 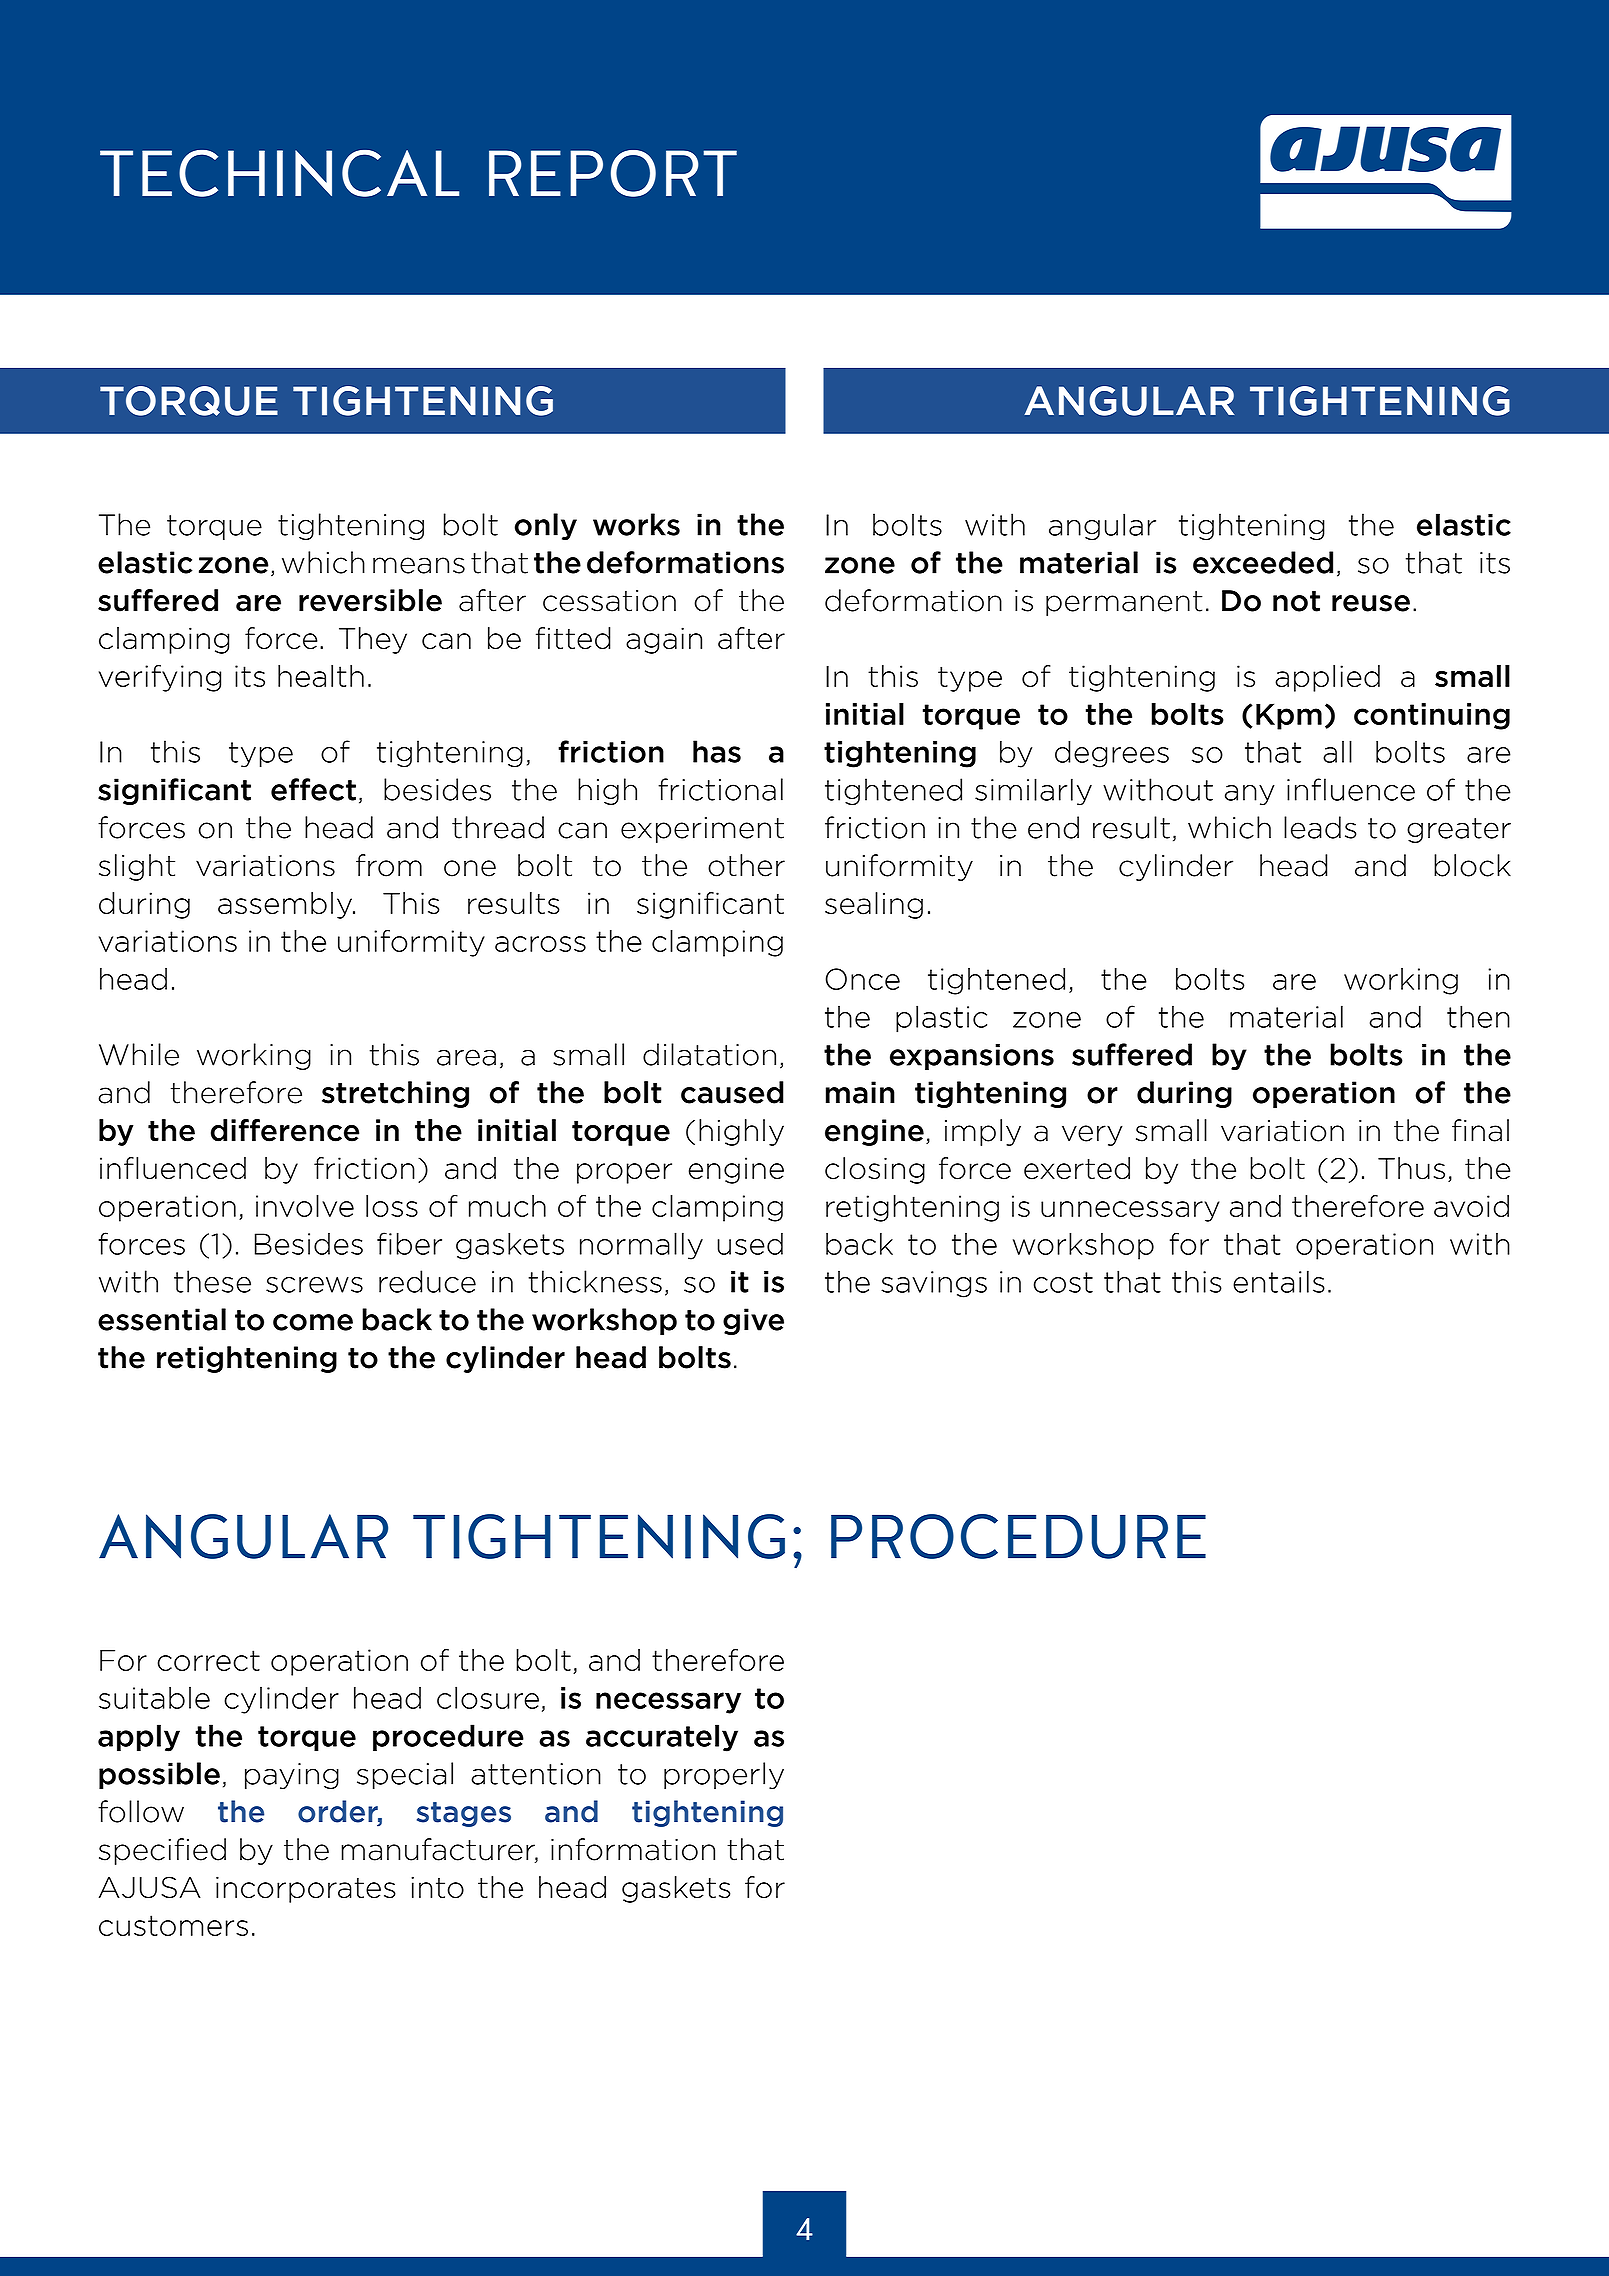 I want to click on incorporates, so click(x=306, y=1889).
